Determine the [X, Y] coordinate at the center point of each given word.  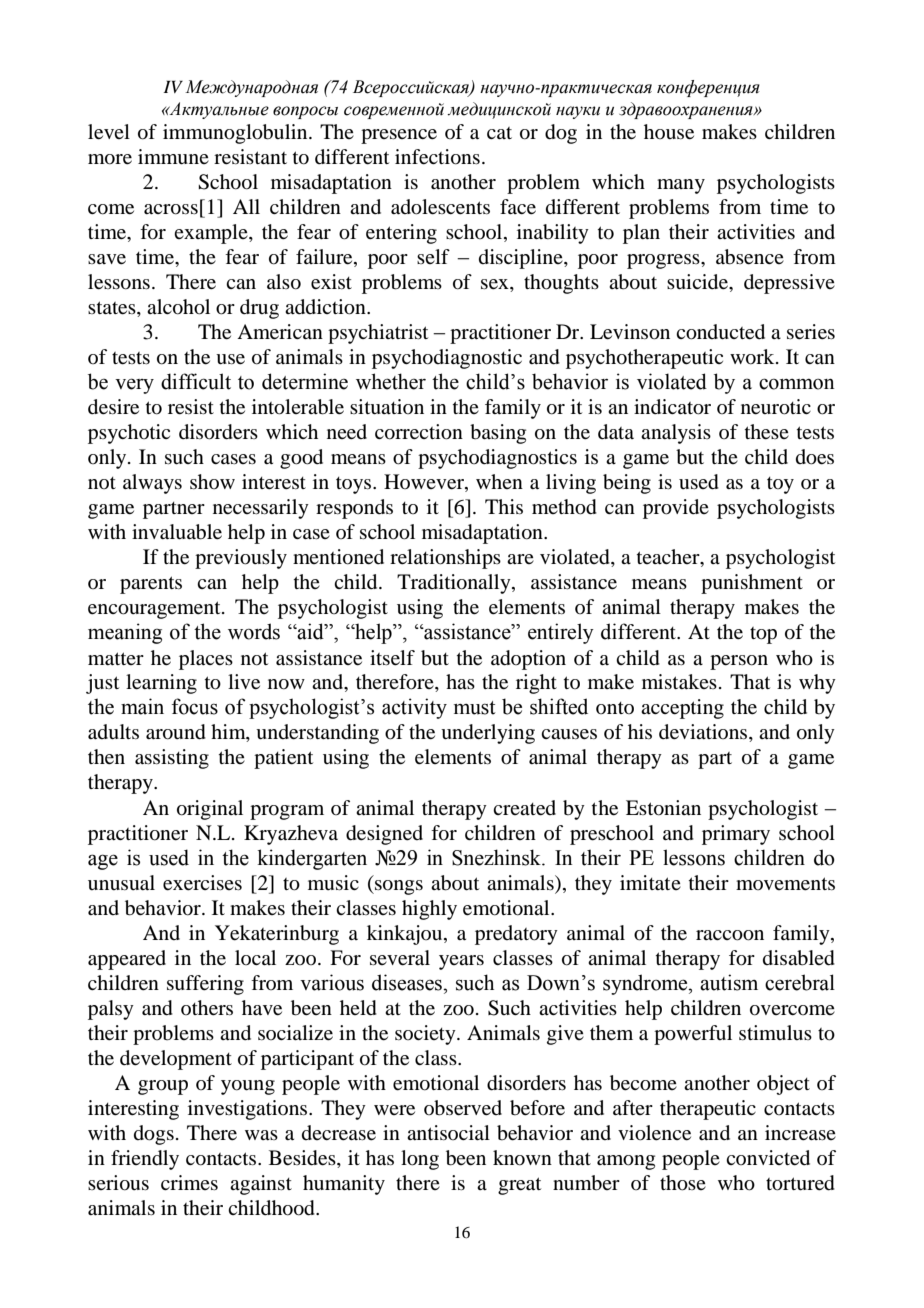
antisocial [448, 1132]
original [210, 810]
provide [676, 509]
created [524, 808]
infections [437, 157]
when [499, 481]
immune [173, 157]
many [681, 186]
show [212, 481]
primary [736, 835]
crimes [189, 1182]
